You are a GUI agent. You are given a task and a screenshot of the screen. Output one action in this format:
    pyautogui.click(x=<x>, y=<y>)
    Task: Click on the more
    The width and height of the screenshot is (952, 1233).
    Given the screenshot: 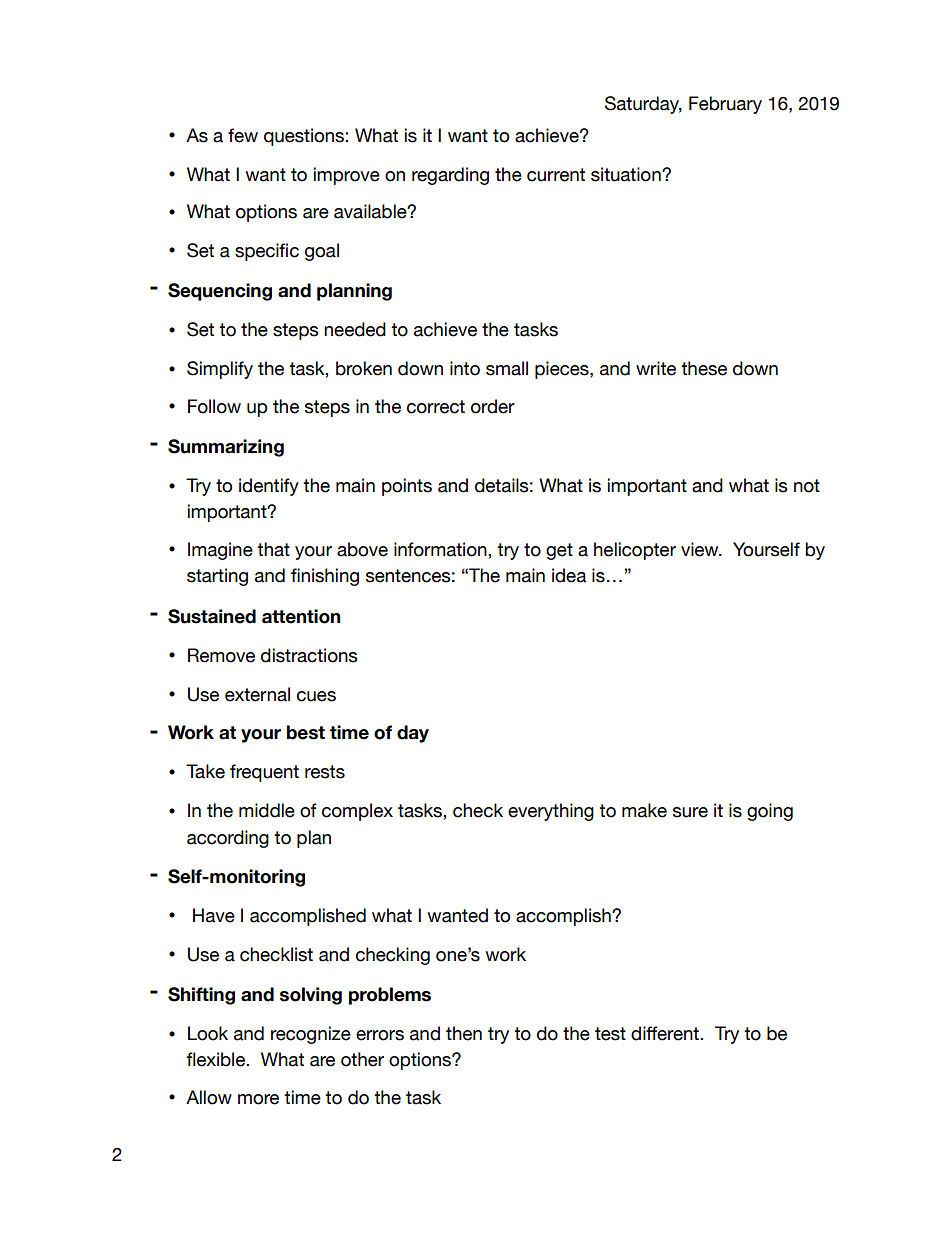 What is the action you would take?
    pyautogui.click(x=258, y=1099)
